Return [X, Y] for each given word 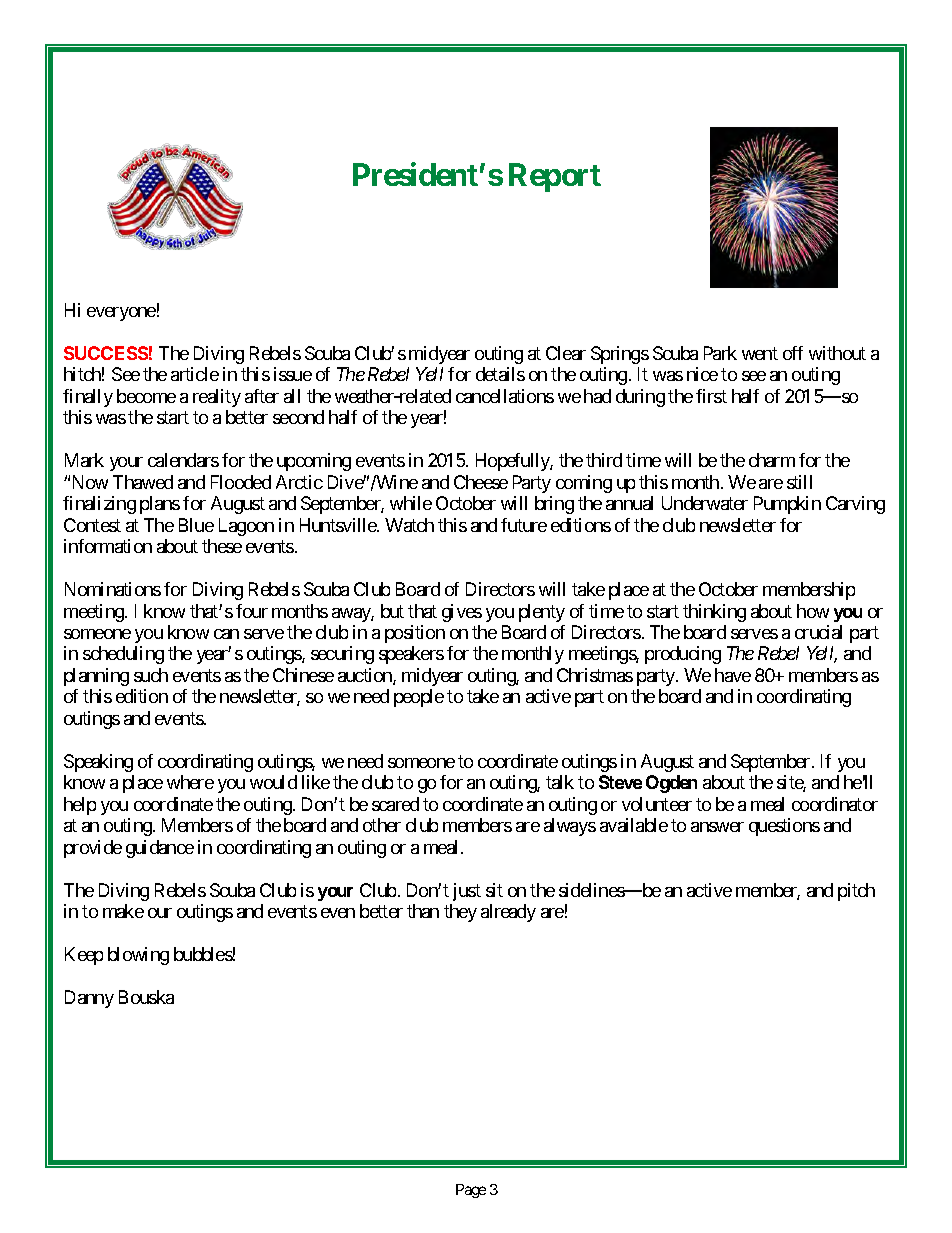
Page [471, 1191]
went [760, 353]
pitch [856, 892]
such [151, 675]
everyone [121, 314]
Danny [89, 999]
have [733, 675]
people [419, 698]
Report [555, 177]
